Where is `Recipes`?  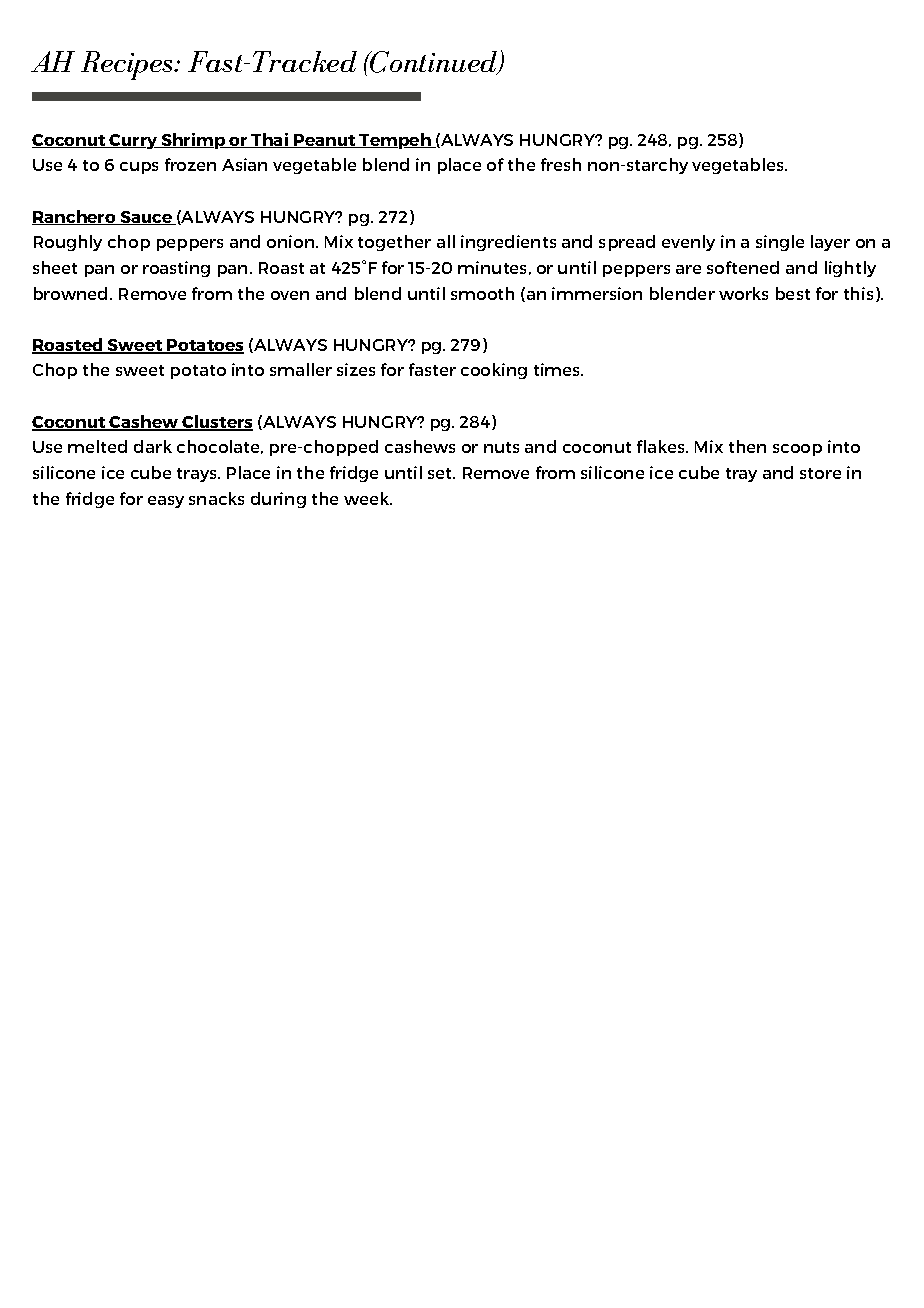
Recipes is located at coordinates (128, 65).
